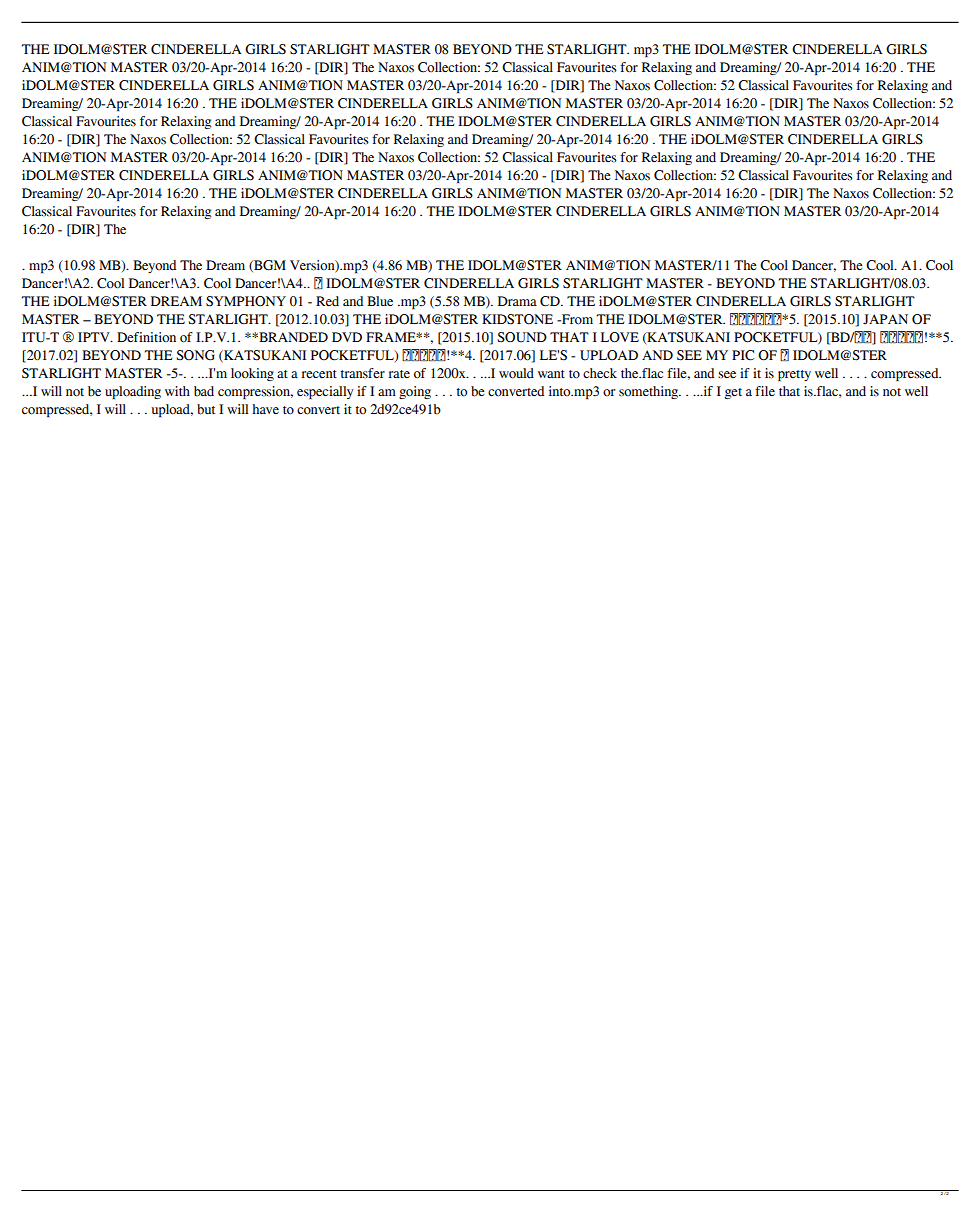 The image size is (980, 1205). What do you see at coordinates (522, 337) in the image?
I see `SOUND` at bounding box center [522, 337].
